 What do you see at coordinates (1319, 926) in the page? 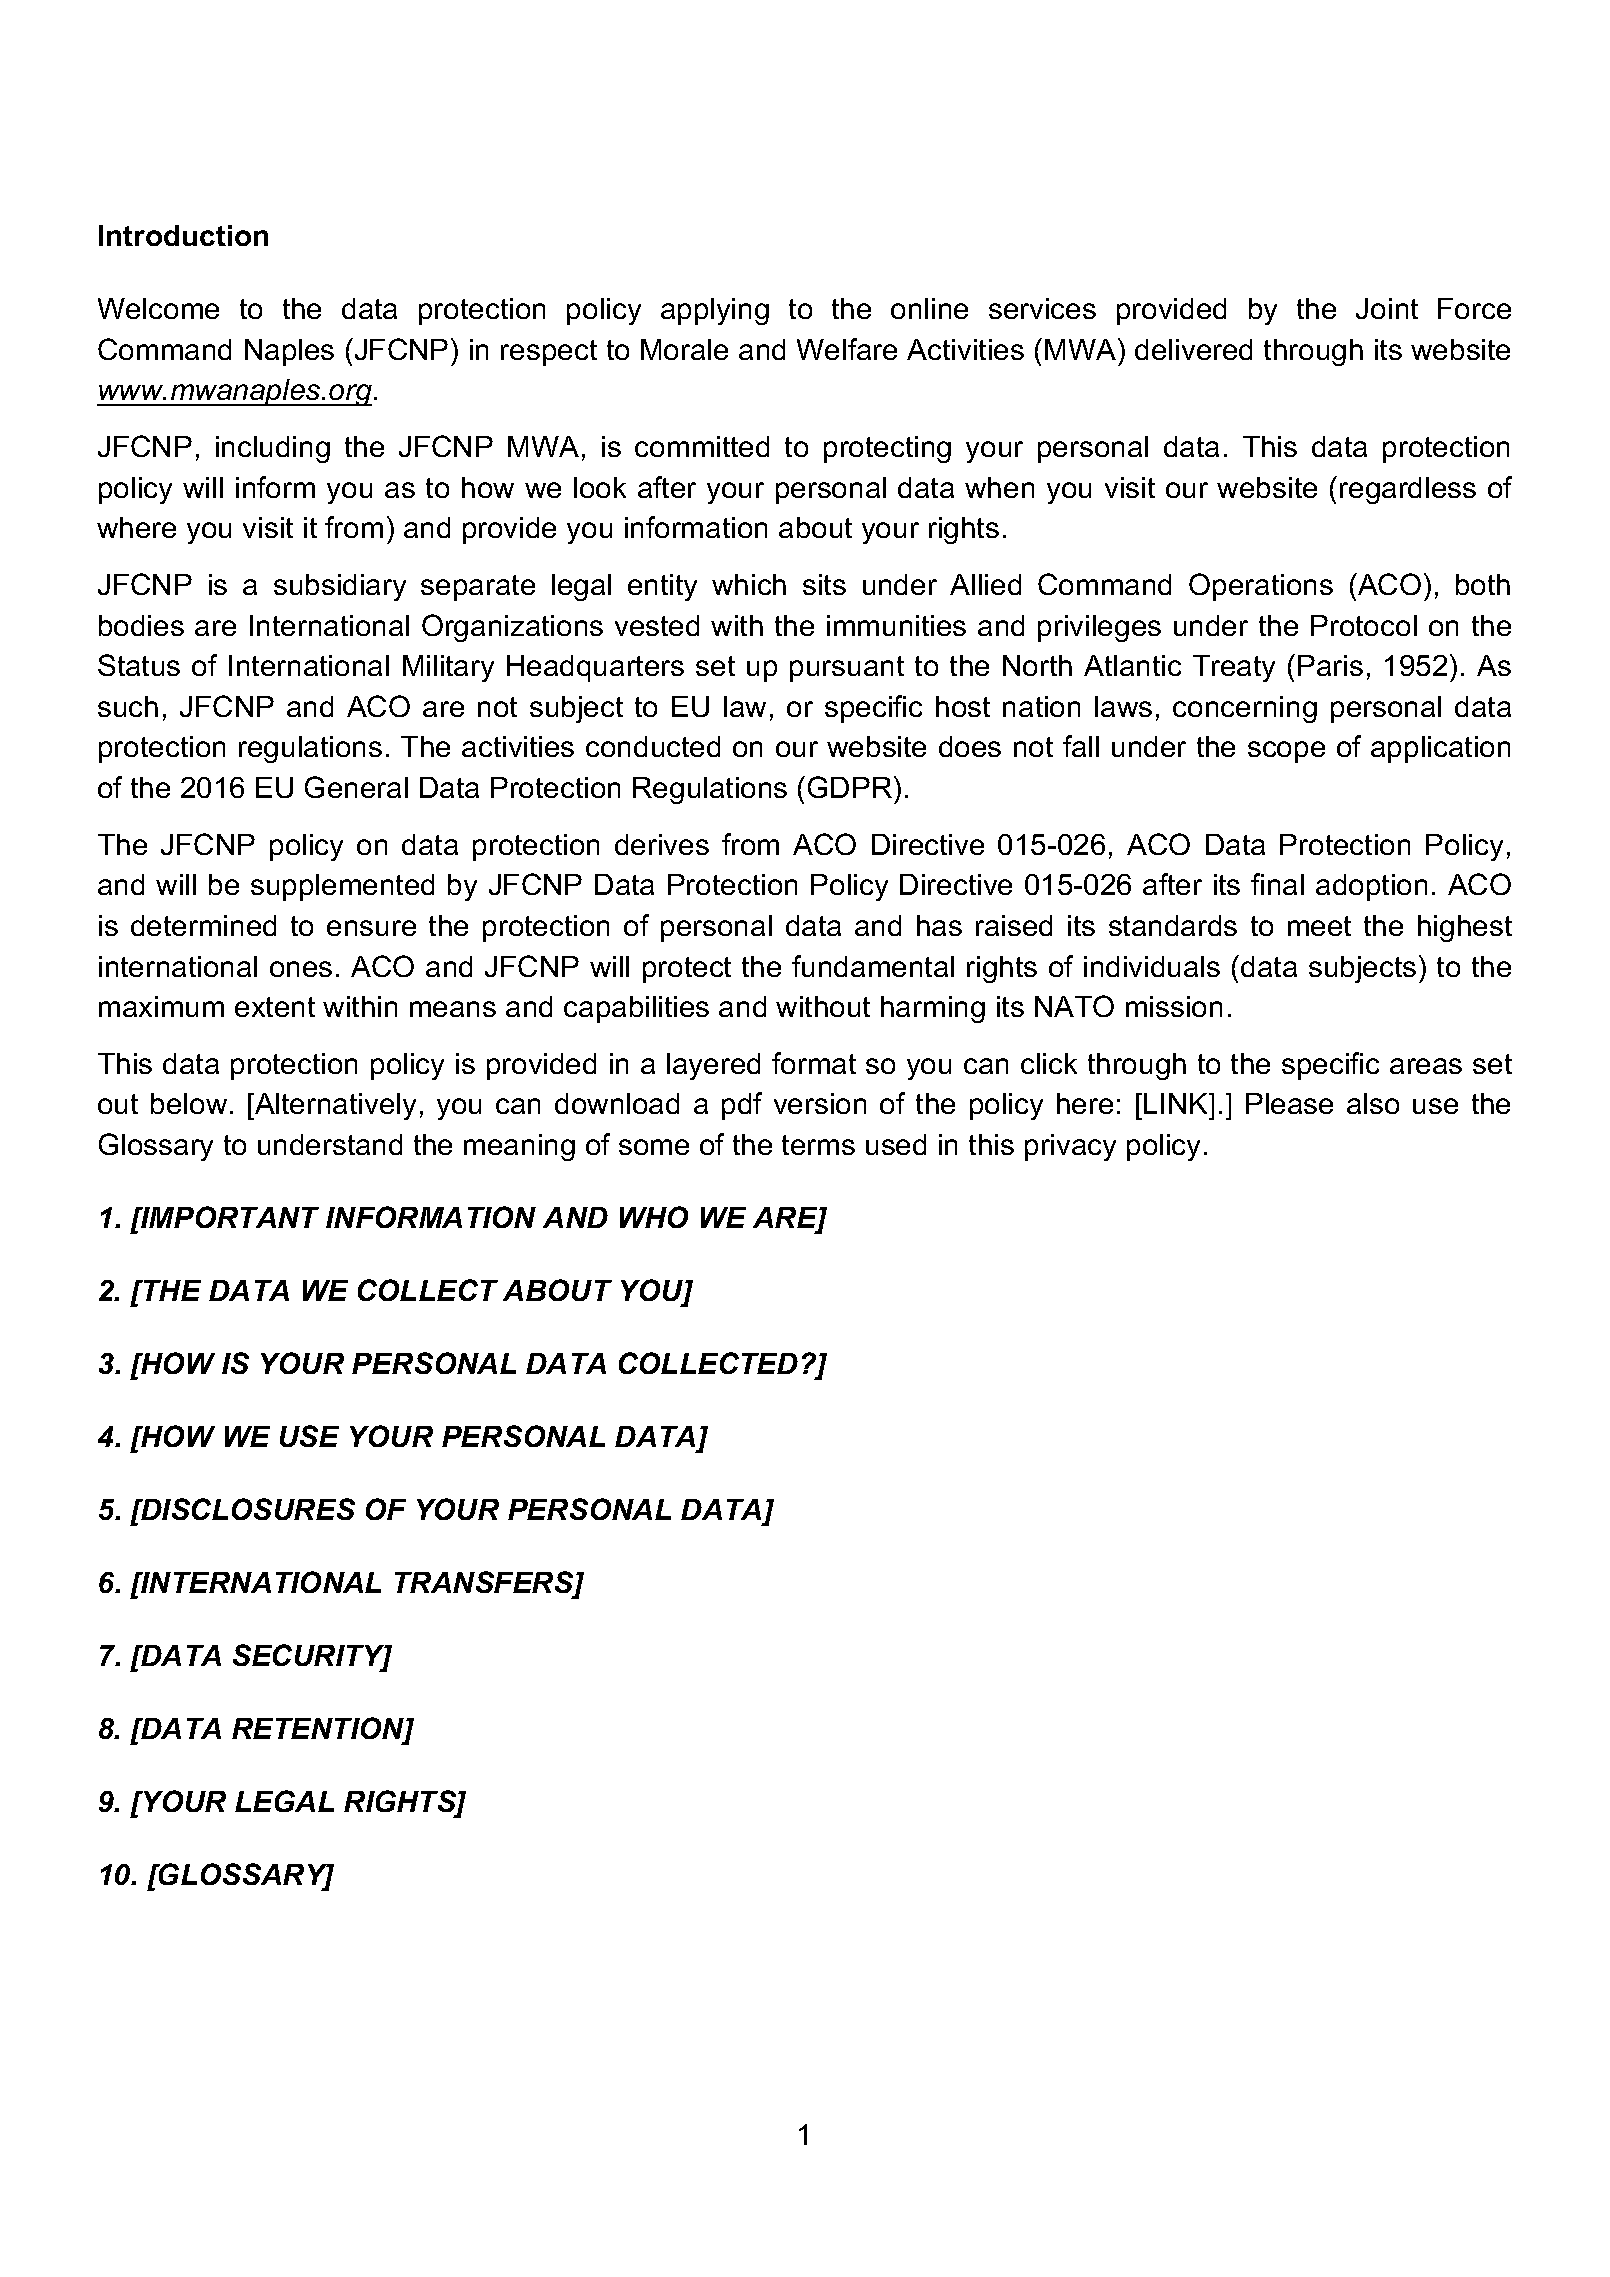
I see `meet` at bounding box center [1319, 926].
